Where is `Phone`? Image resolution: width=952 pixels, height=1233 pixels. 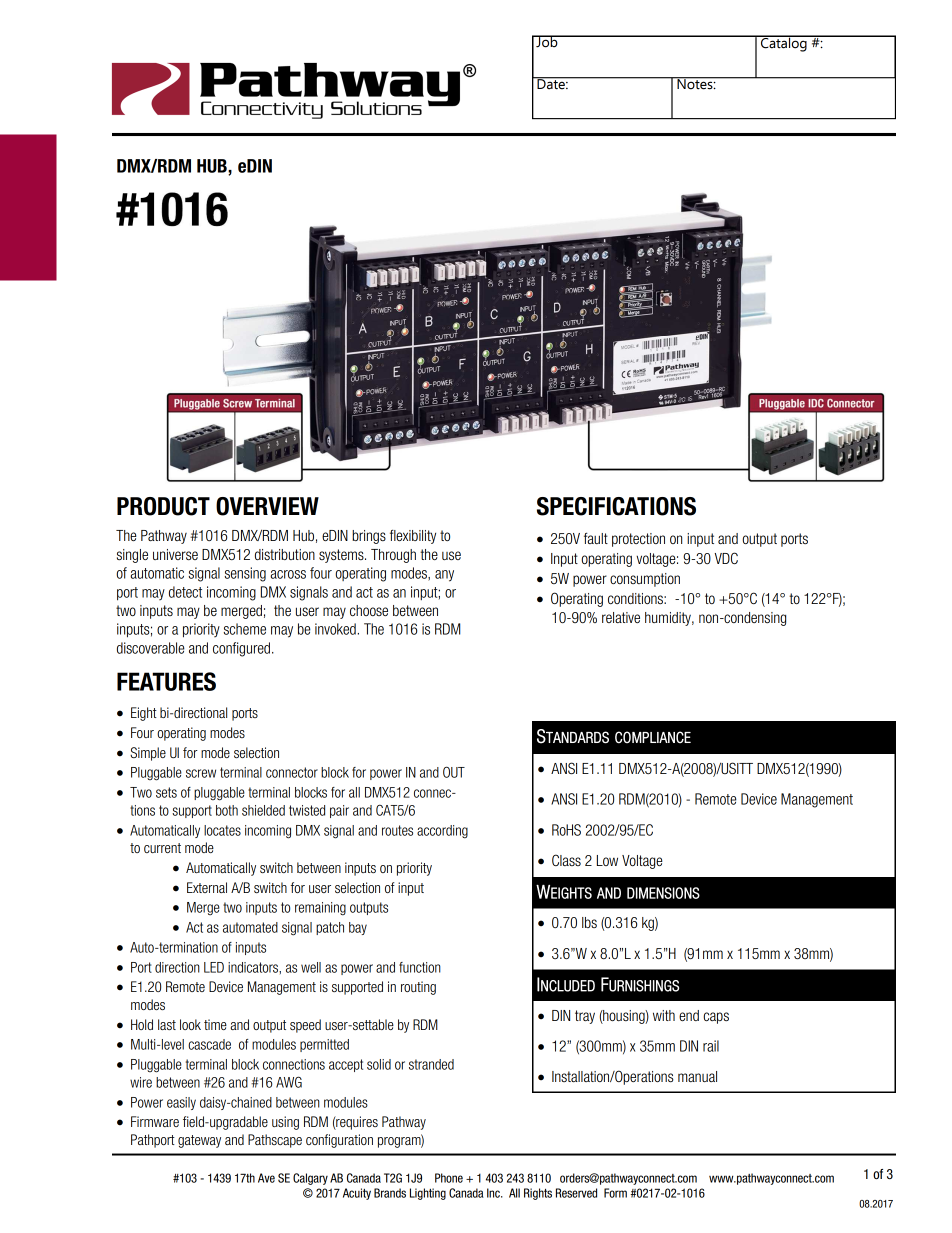 Phone is located at coordinates (449, 1178).
